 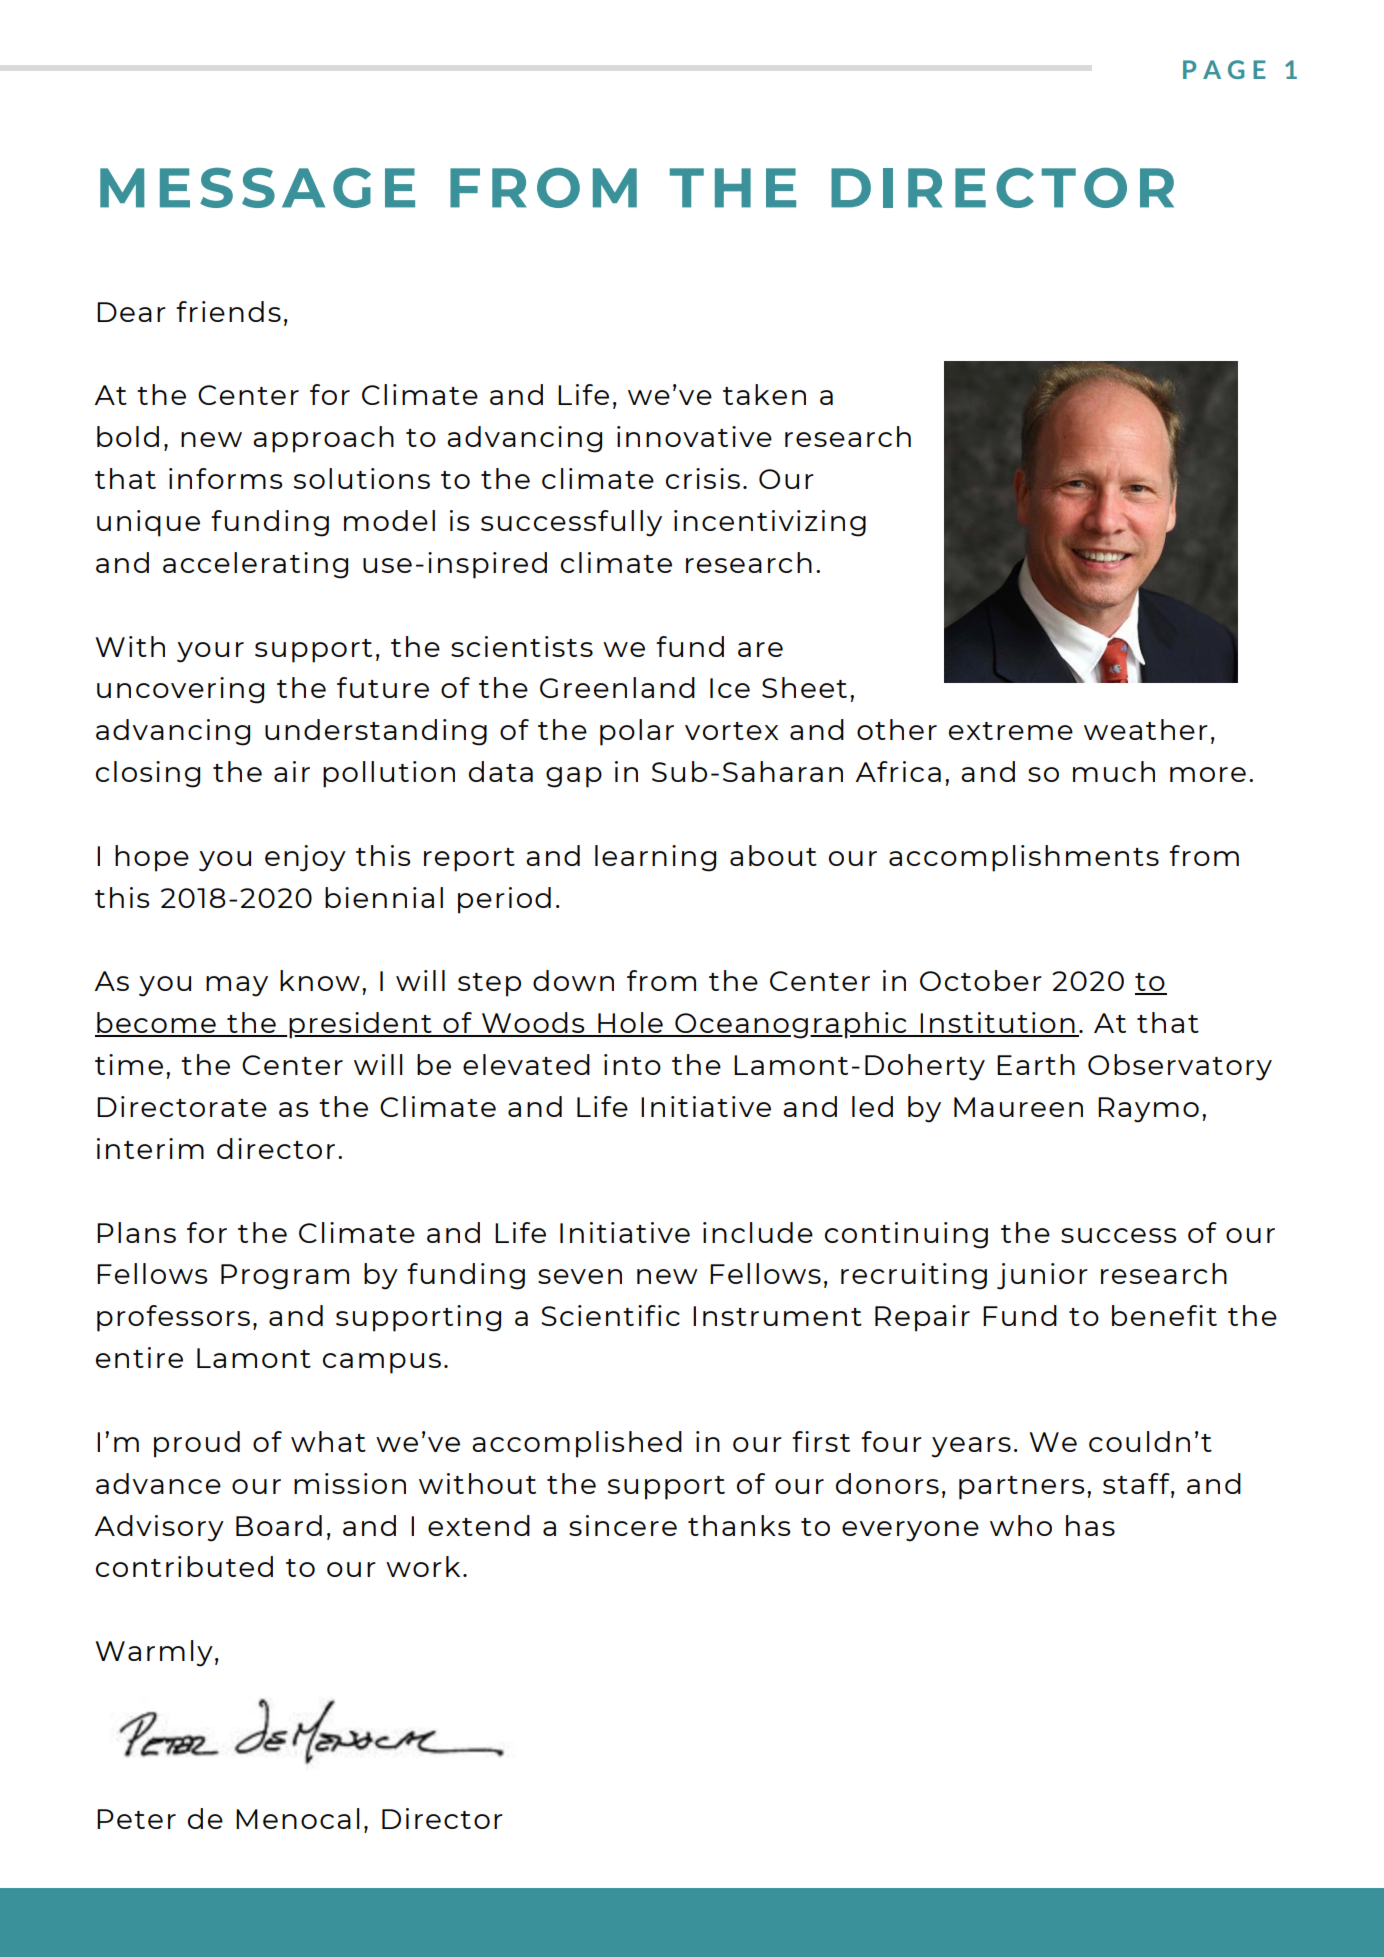 What do you see at coordinates (197, 1444) in the screenshot?
I see `proud` at bounding box center [197, 1444].
